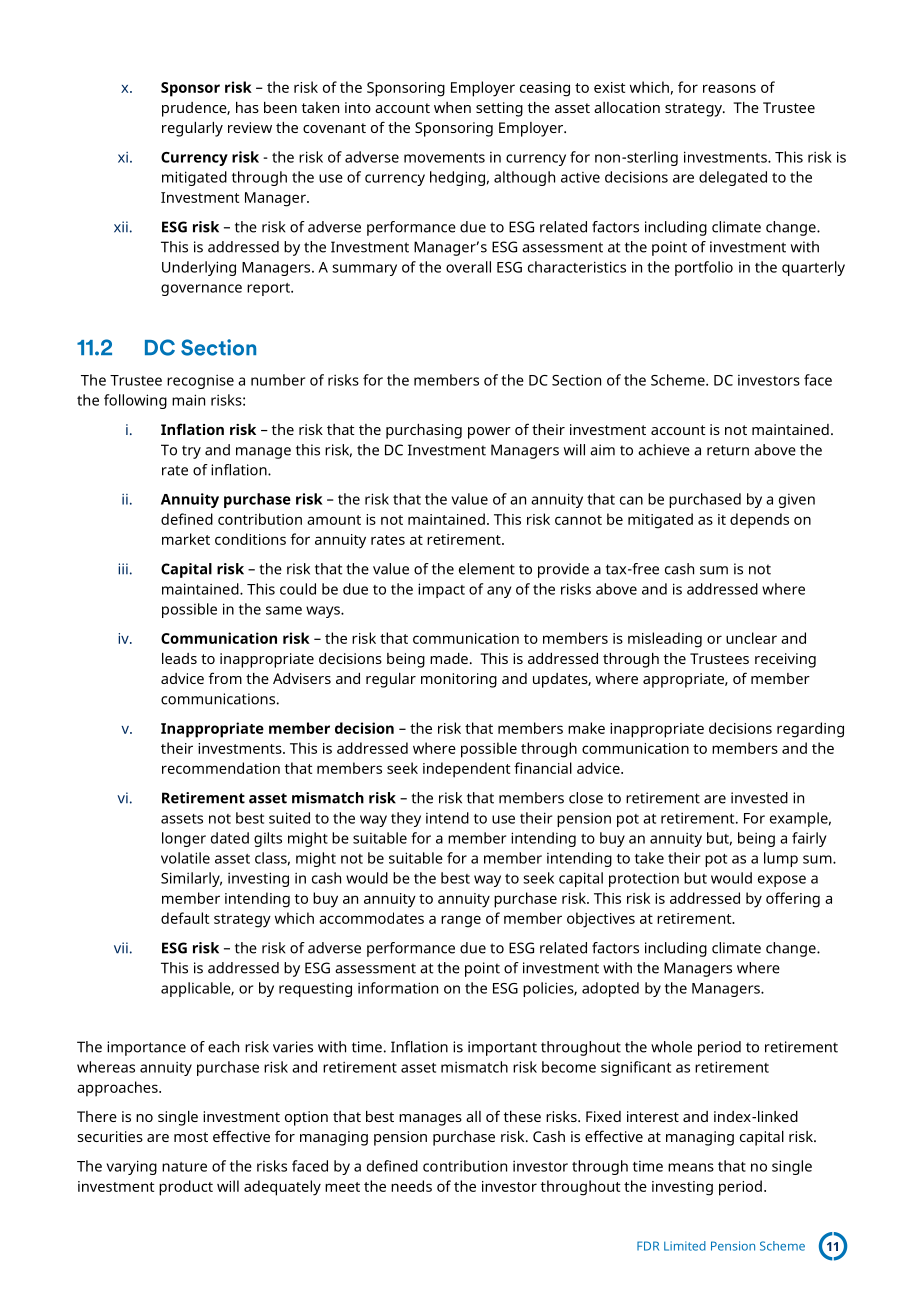 This image has height=1308, width=924. Describe the element at coordinates (728, 450) in the image. I see `return` at that location.
